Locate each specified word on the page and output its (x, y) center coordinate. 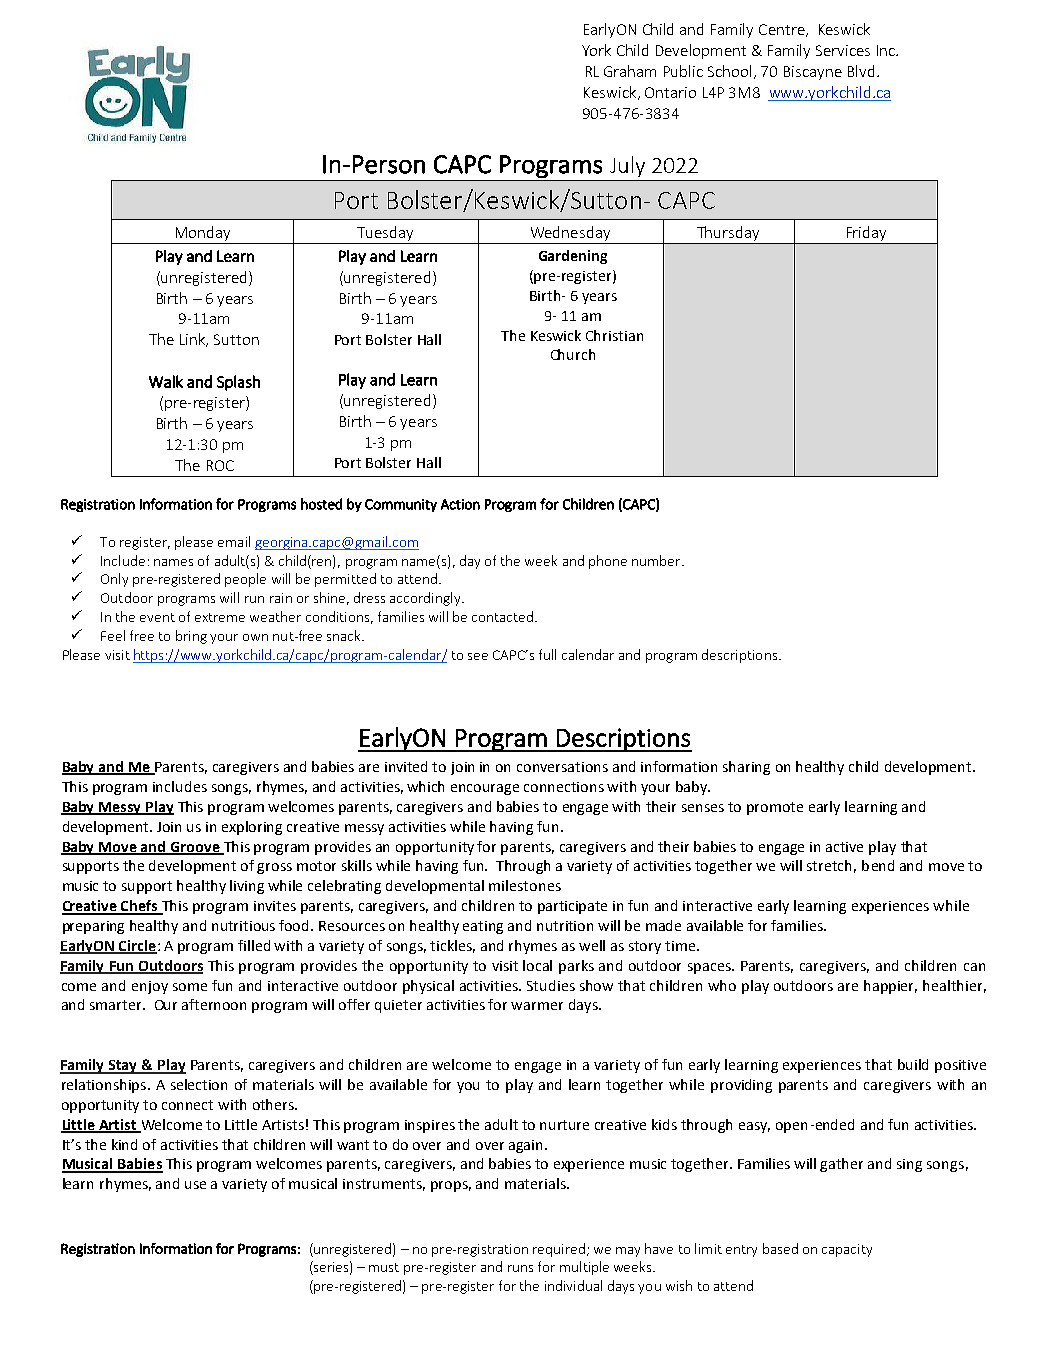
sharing (746, 768)
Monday (203, 235)
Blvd (861, 71)
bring (191, 637)
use (195, 1185)
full (547, 654)
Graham (630, 71)
